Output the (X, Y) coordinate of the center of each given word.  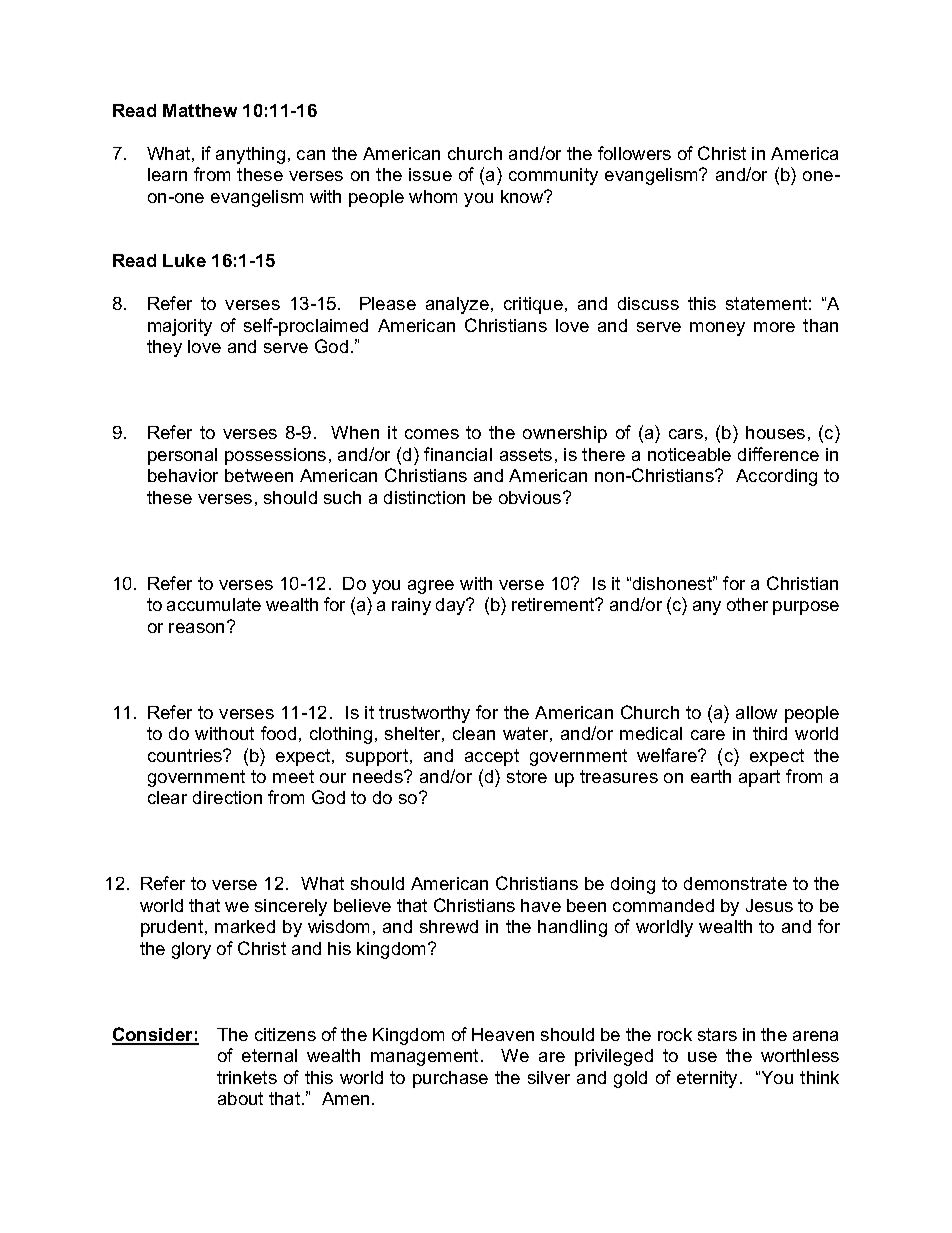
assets (526, 454)
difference (778, 454)
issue (430, 174)
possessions (275, 456)
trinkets (247, 1077)
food (278, 733)
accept (492, 757)
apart (759, 778)
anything (250, 155)
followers (634, 153)
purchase (450, 1079)
